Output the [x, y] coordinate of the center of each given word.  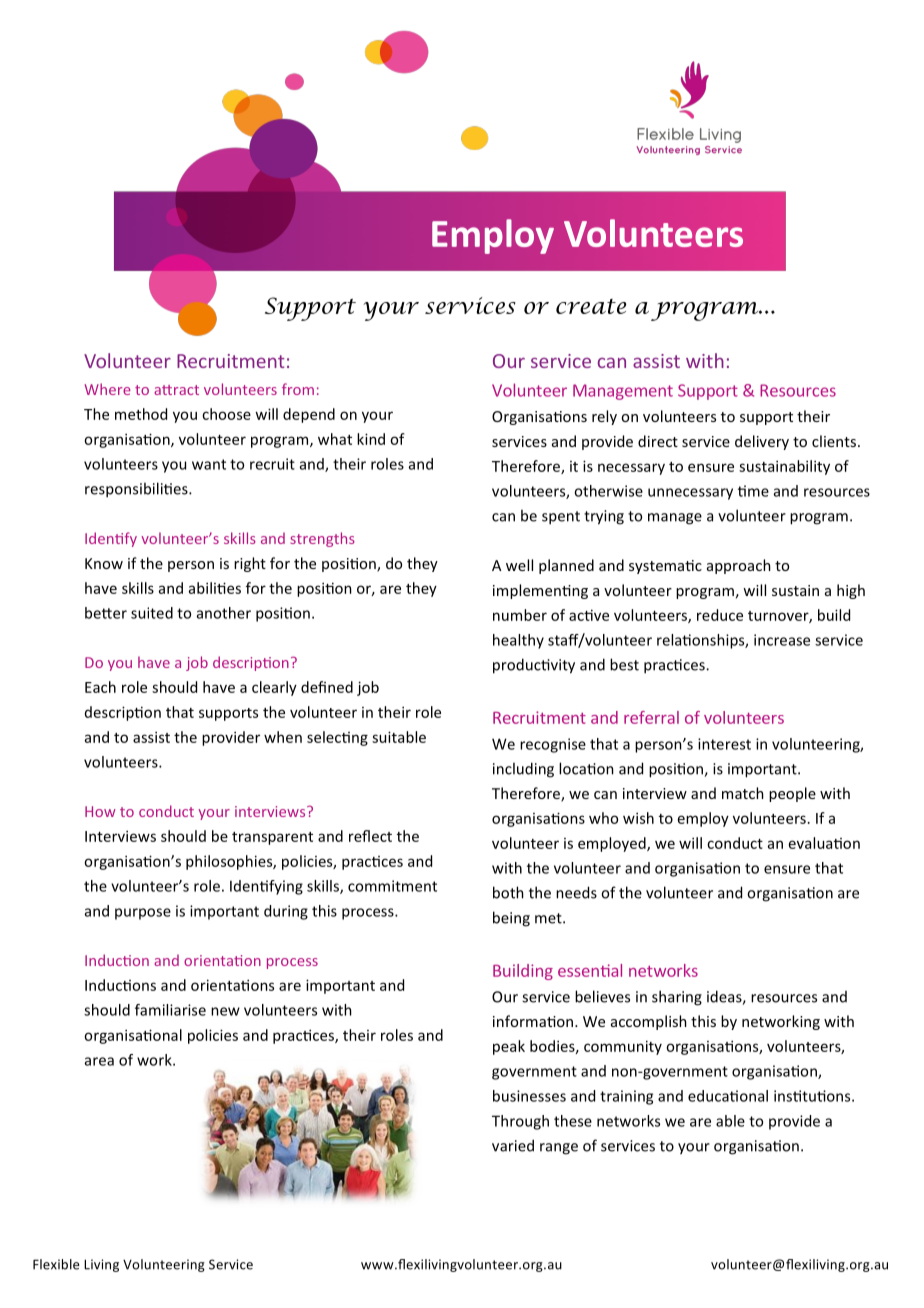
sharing [677, 998]
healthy [518, 641]
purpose [143, 914]
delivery [762, 442]
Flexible [56, 1264]
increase [782, 640]
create [591, 306]
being [511, 919]
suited [152, 613]
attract [176, 390]
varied [513, 1145]
